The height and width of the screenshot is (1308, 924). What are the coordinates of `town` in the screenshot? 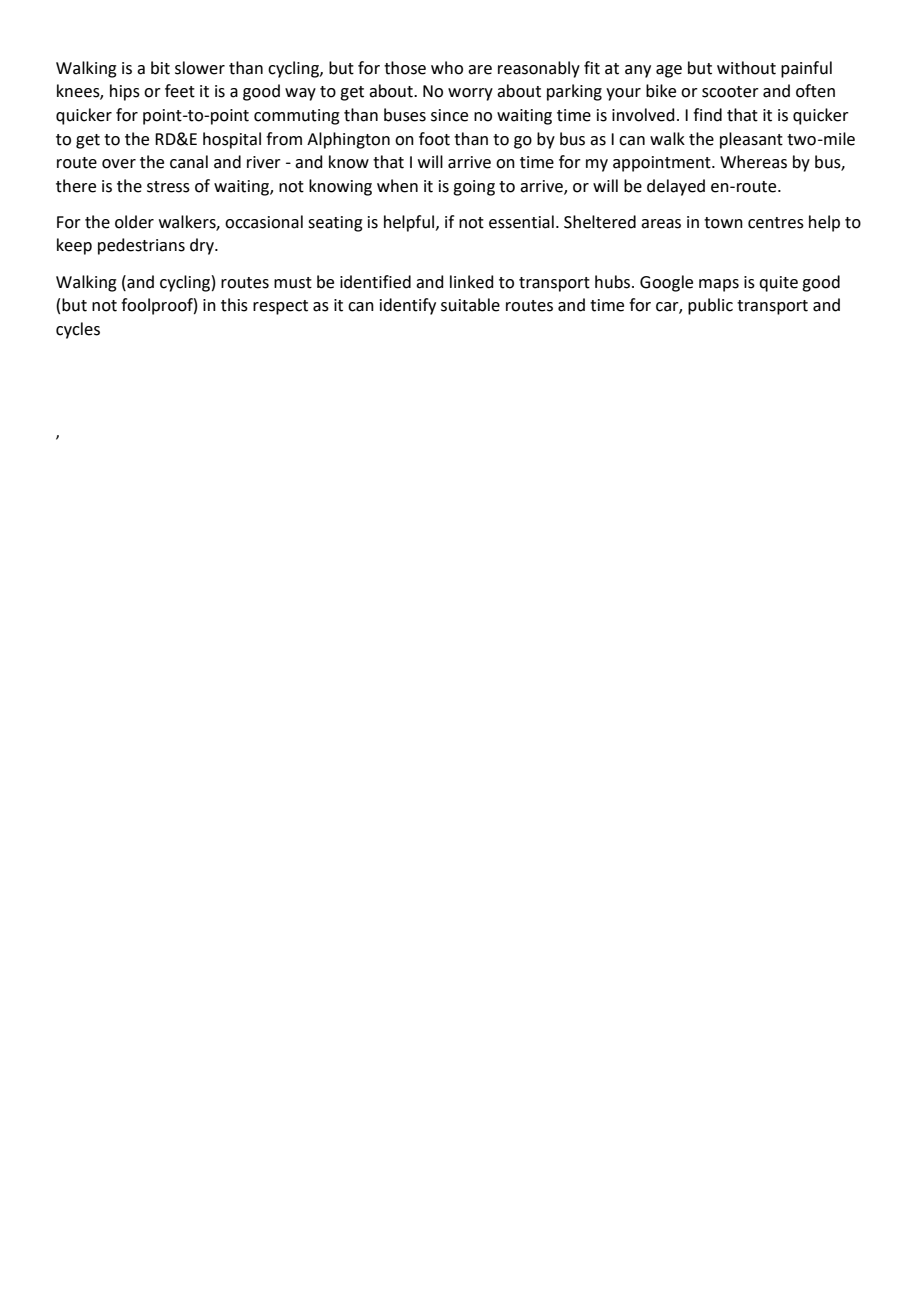 It's located at (723, 223).
